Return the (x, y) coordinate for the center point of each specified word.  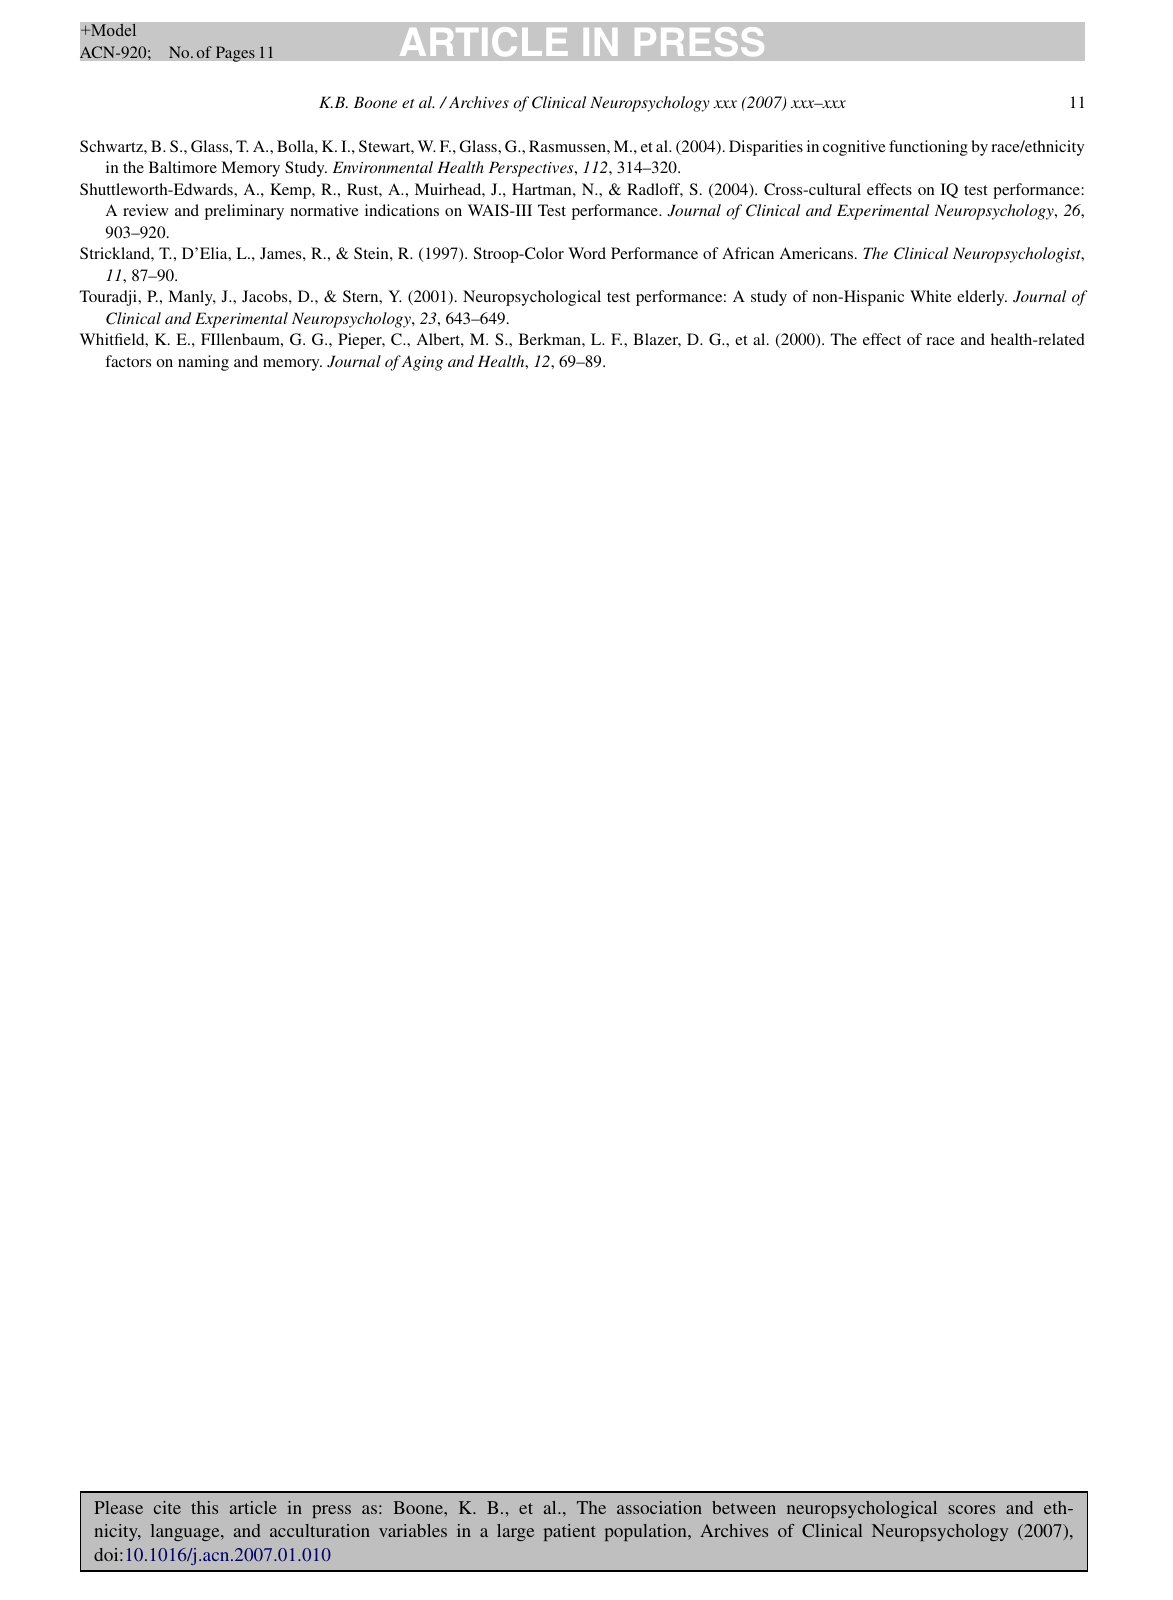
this (204, 1507)
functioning (928, 148)
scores (972, 1509)
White (931, 296)
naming (203, 363)
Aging (422, 363)
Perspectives (532, 169)
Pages (235, 54)
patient (570, 1532)
